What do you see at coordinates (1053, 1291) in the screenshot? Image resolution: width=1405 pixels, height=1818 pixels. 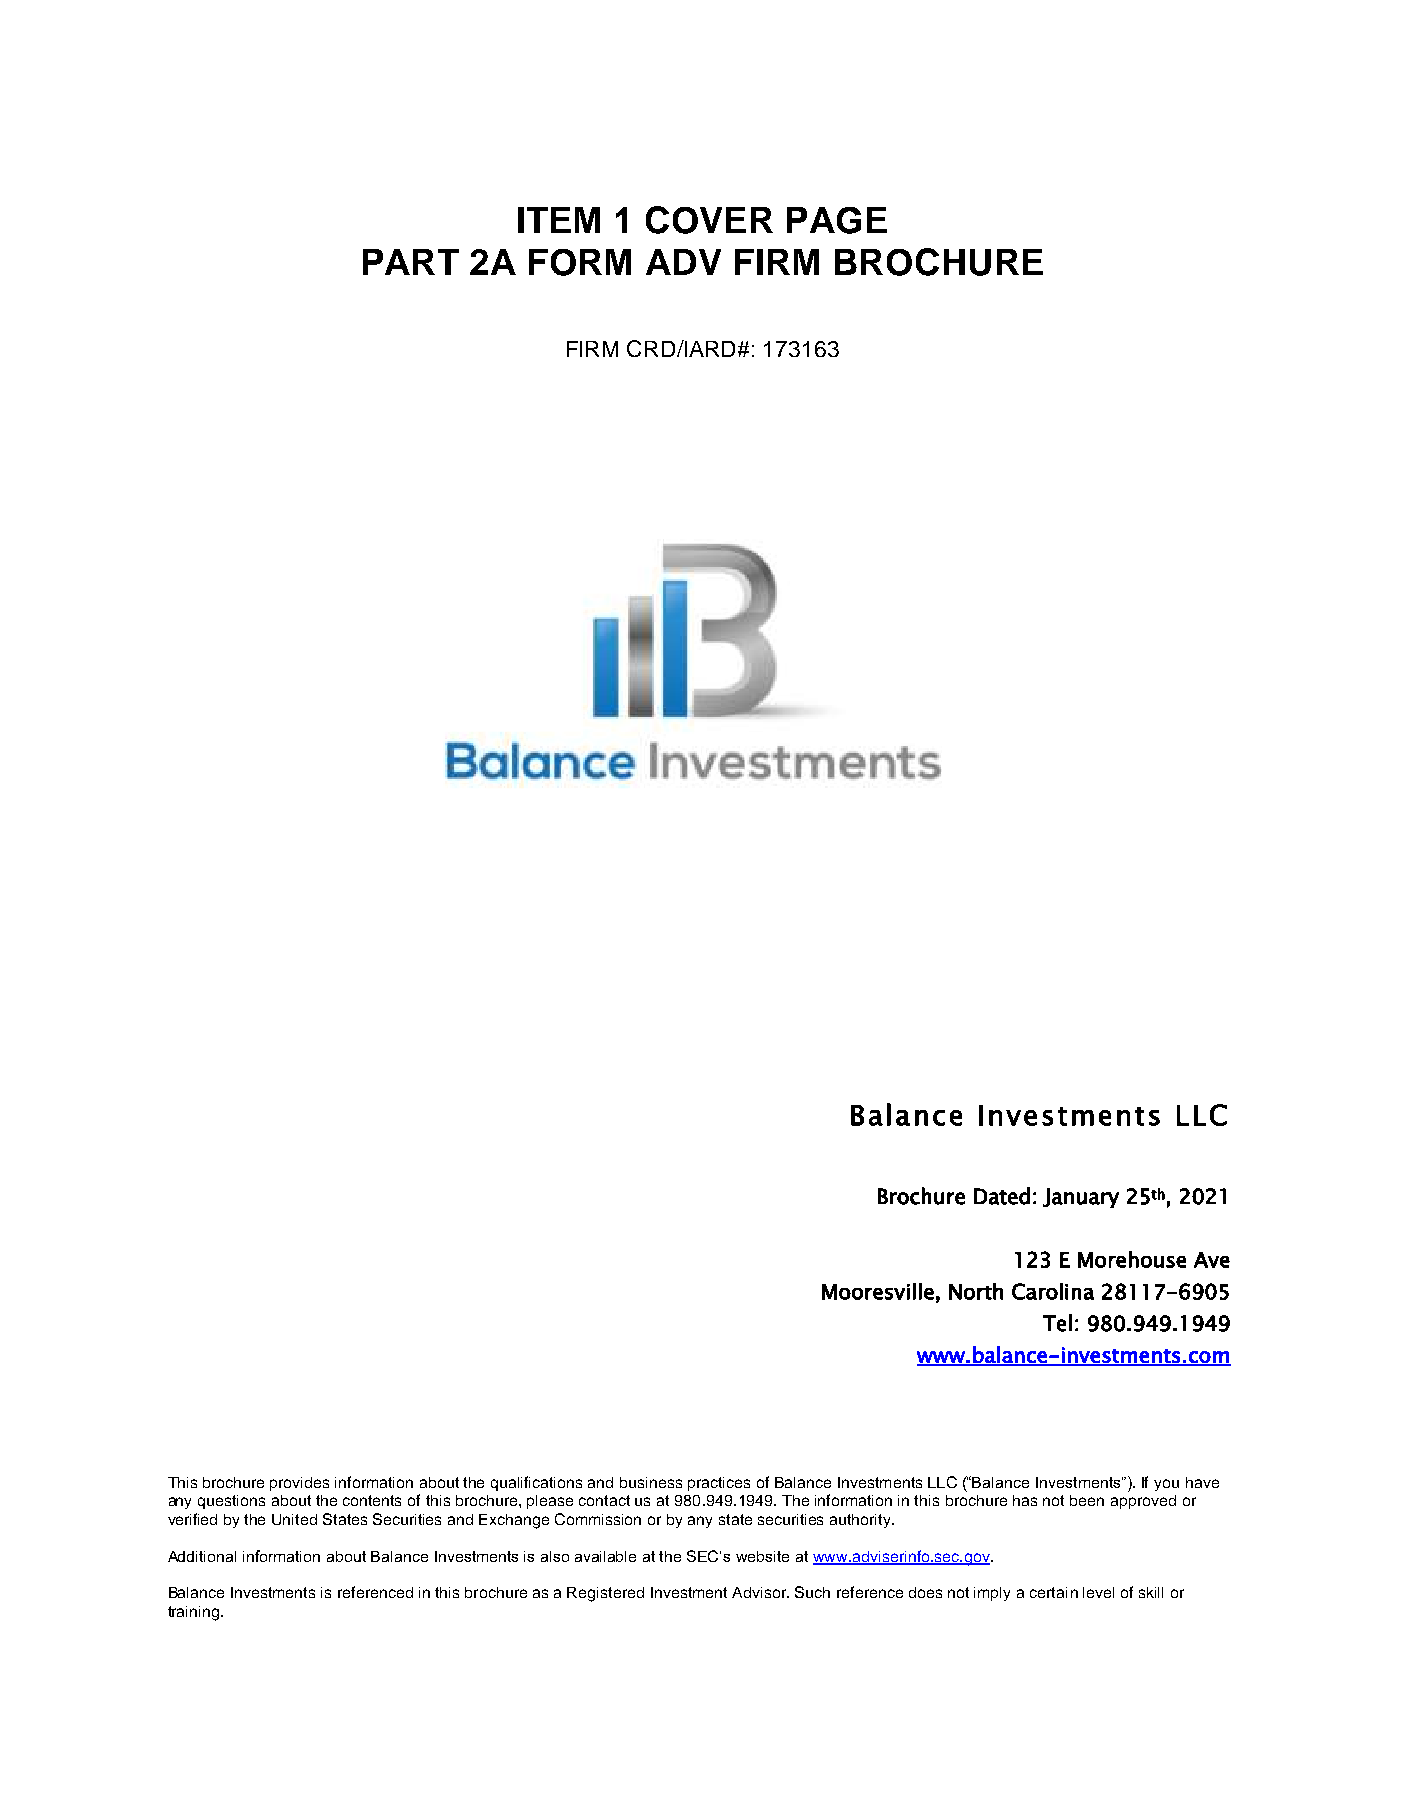 I see `Carolina` at bounding box center [1053, 1291].
